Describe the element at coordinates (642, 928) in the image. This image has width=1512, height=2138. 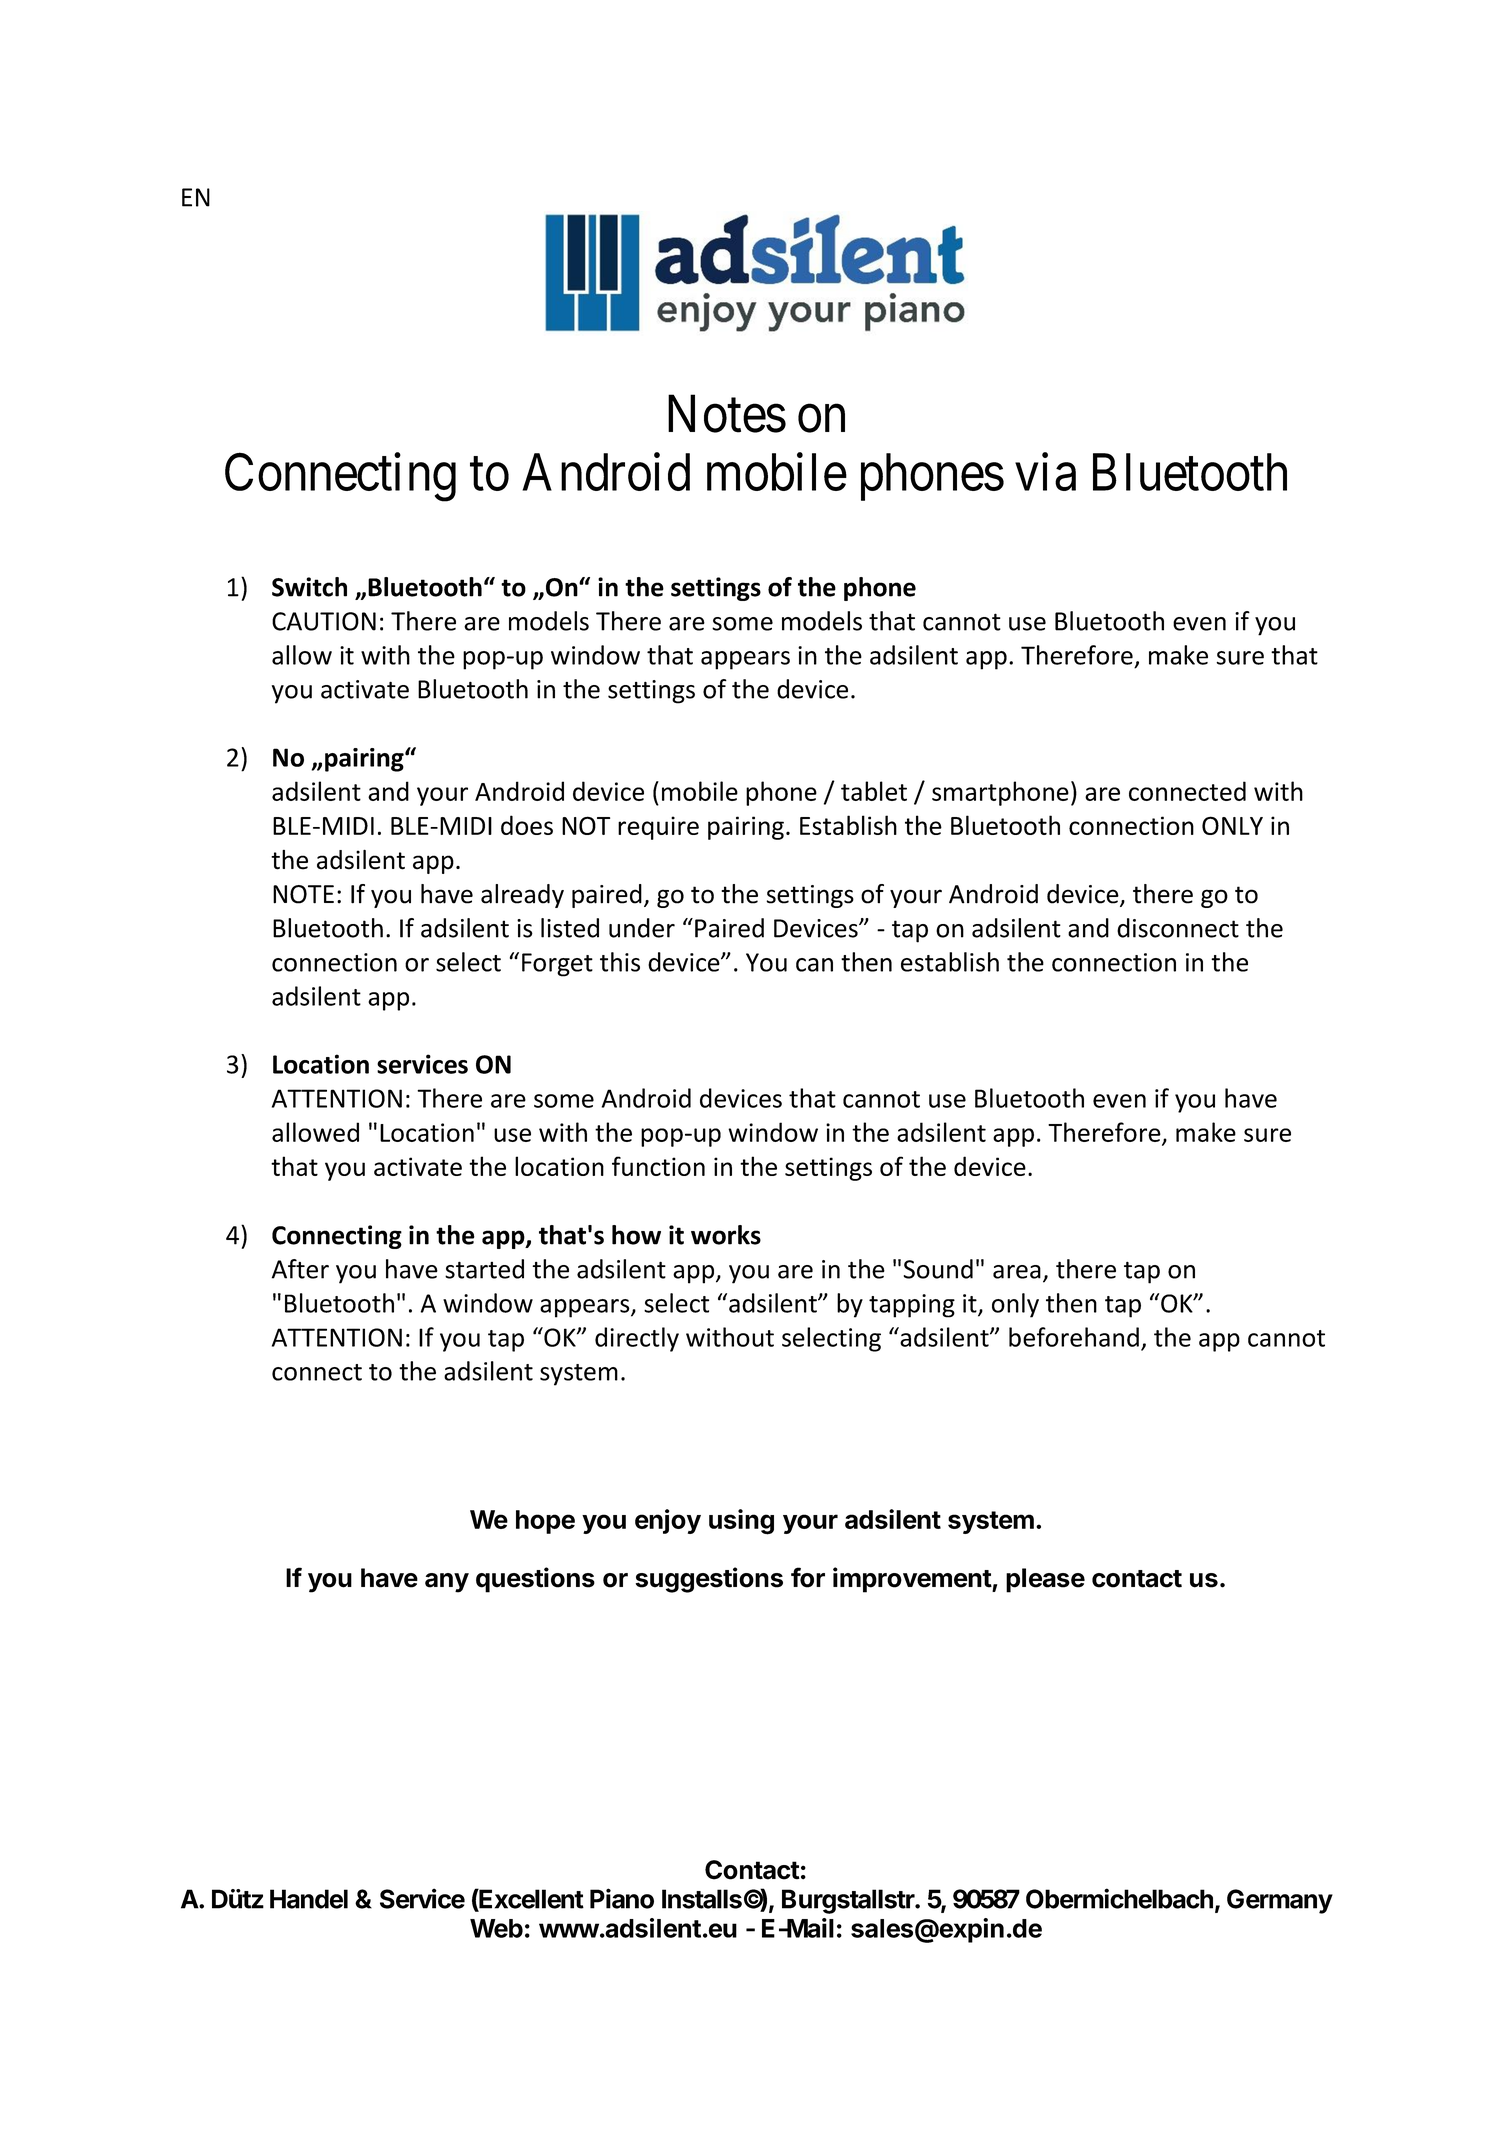
I see `under` at that location.
